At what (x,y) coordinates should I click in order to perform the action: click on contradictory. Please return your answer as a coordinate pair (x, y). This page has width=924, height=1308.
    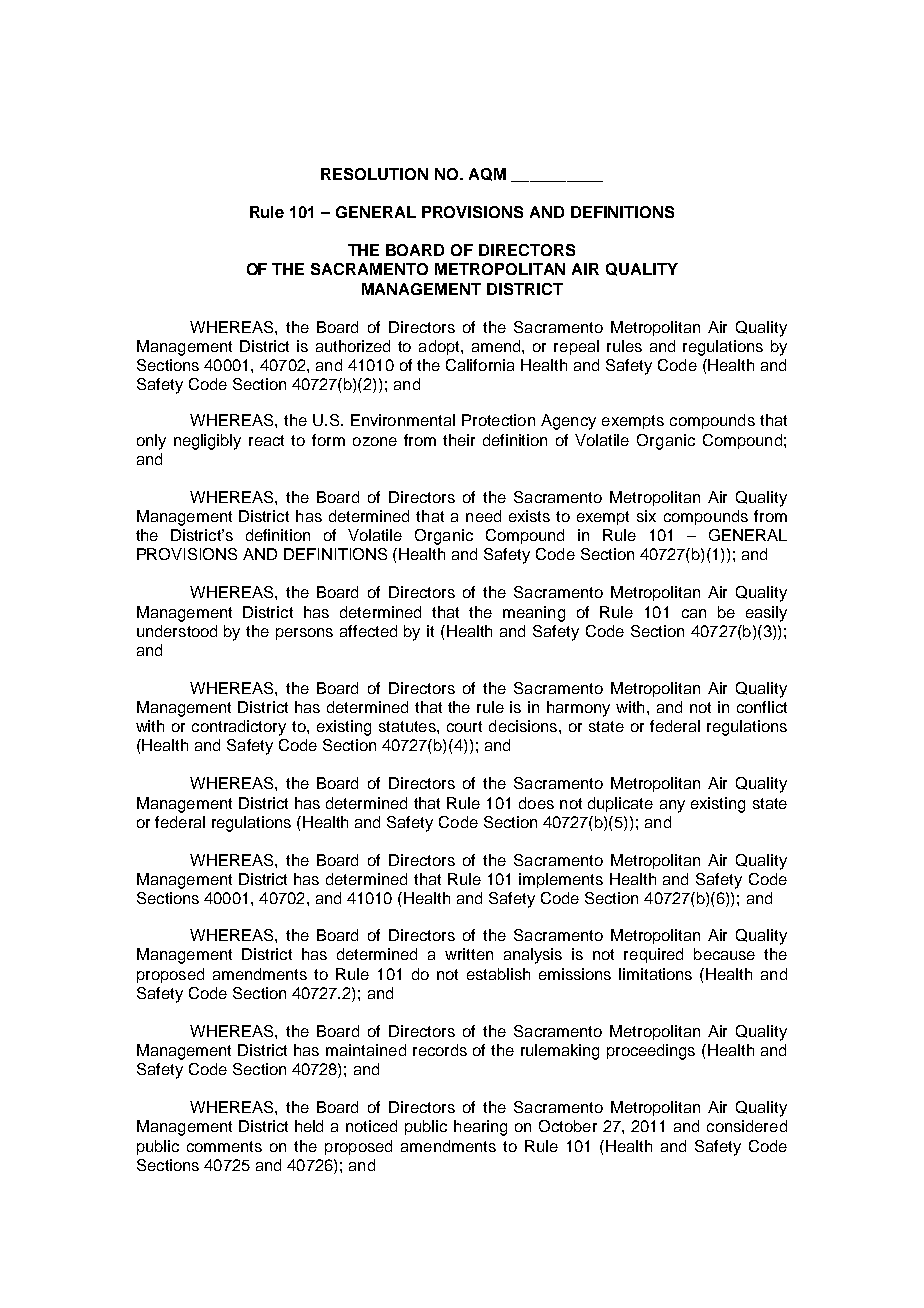
    Looking at the image, I should click on (239, 728).
